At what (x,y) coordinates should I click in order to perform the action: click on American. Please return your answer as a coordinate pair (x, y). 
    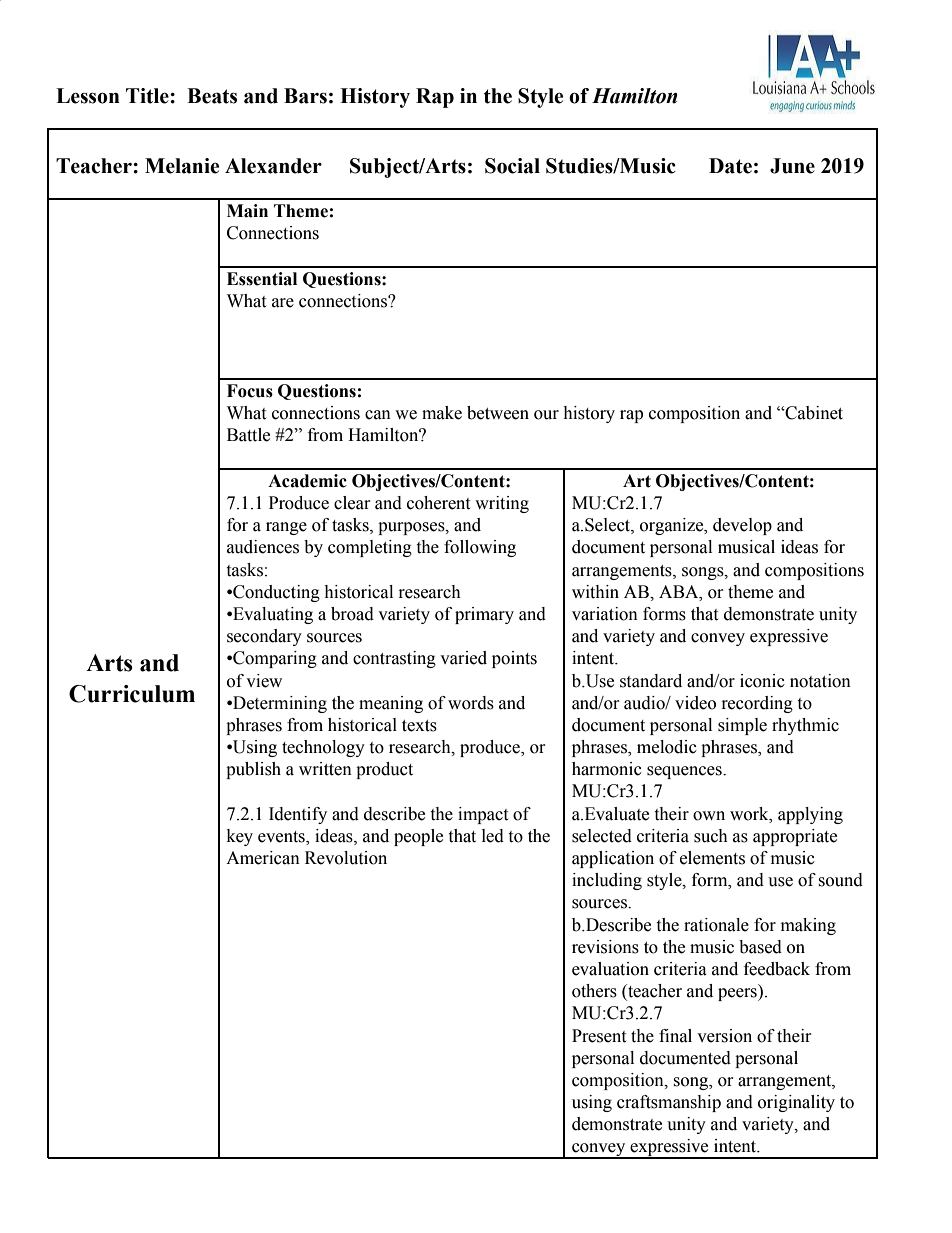
    Looking at the image, I should click on (263, 858).
